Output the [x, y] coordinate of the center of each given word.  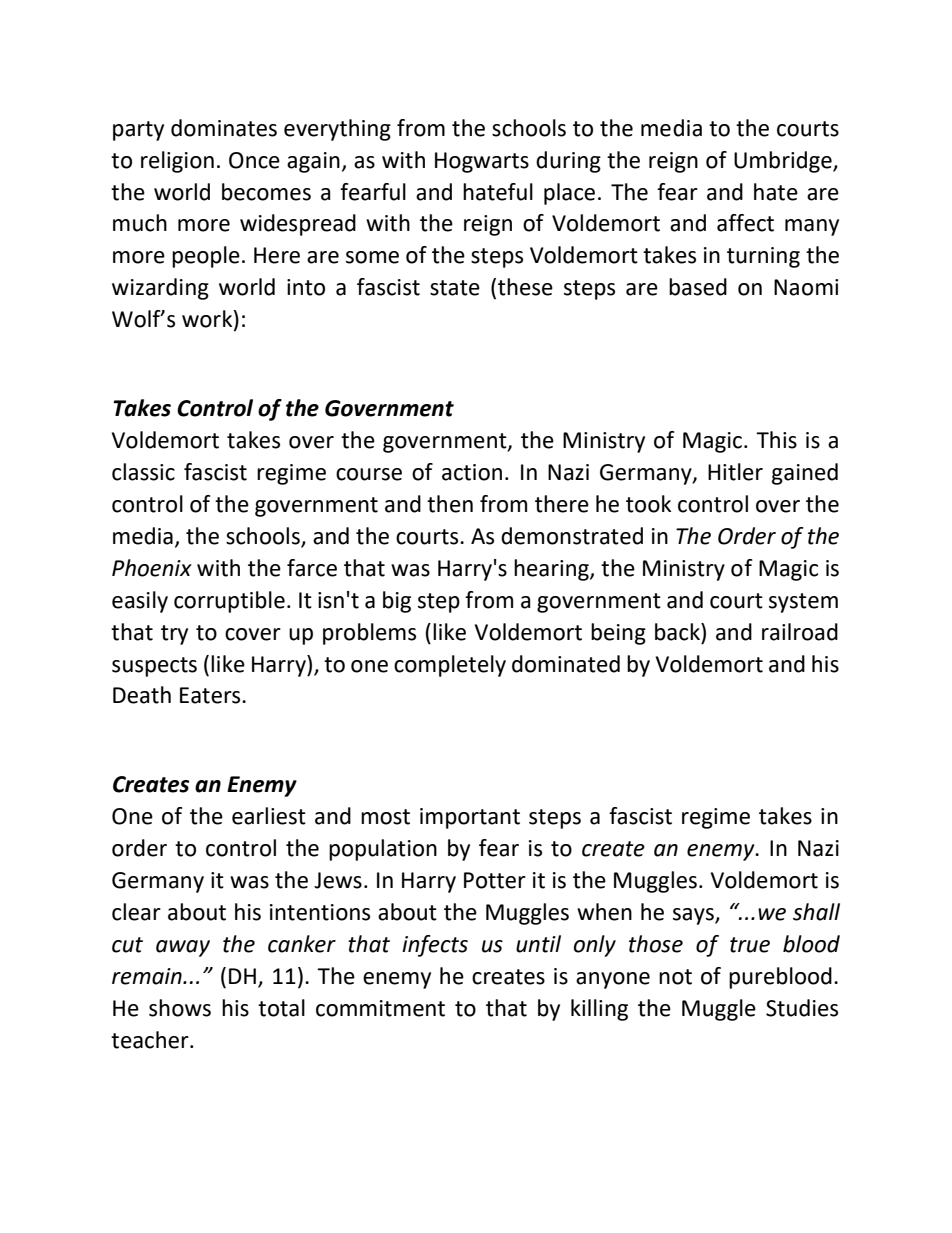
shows [180, 1008]
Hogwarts [482, 162]
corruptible [229, 602]
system [803, 603]
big [397, 602]
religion [177, 162]
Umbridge [784, 162]
